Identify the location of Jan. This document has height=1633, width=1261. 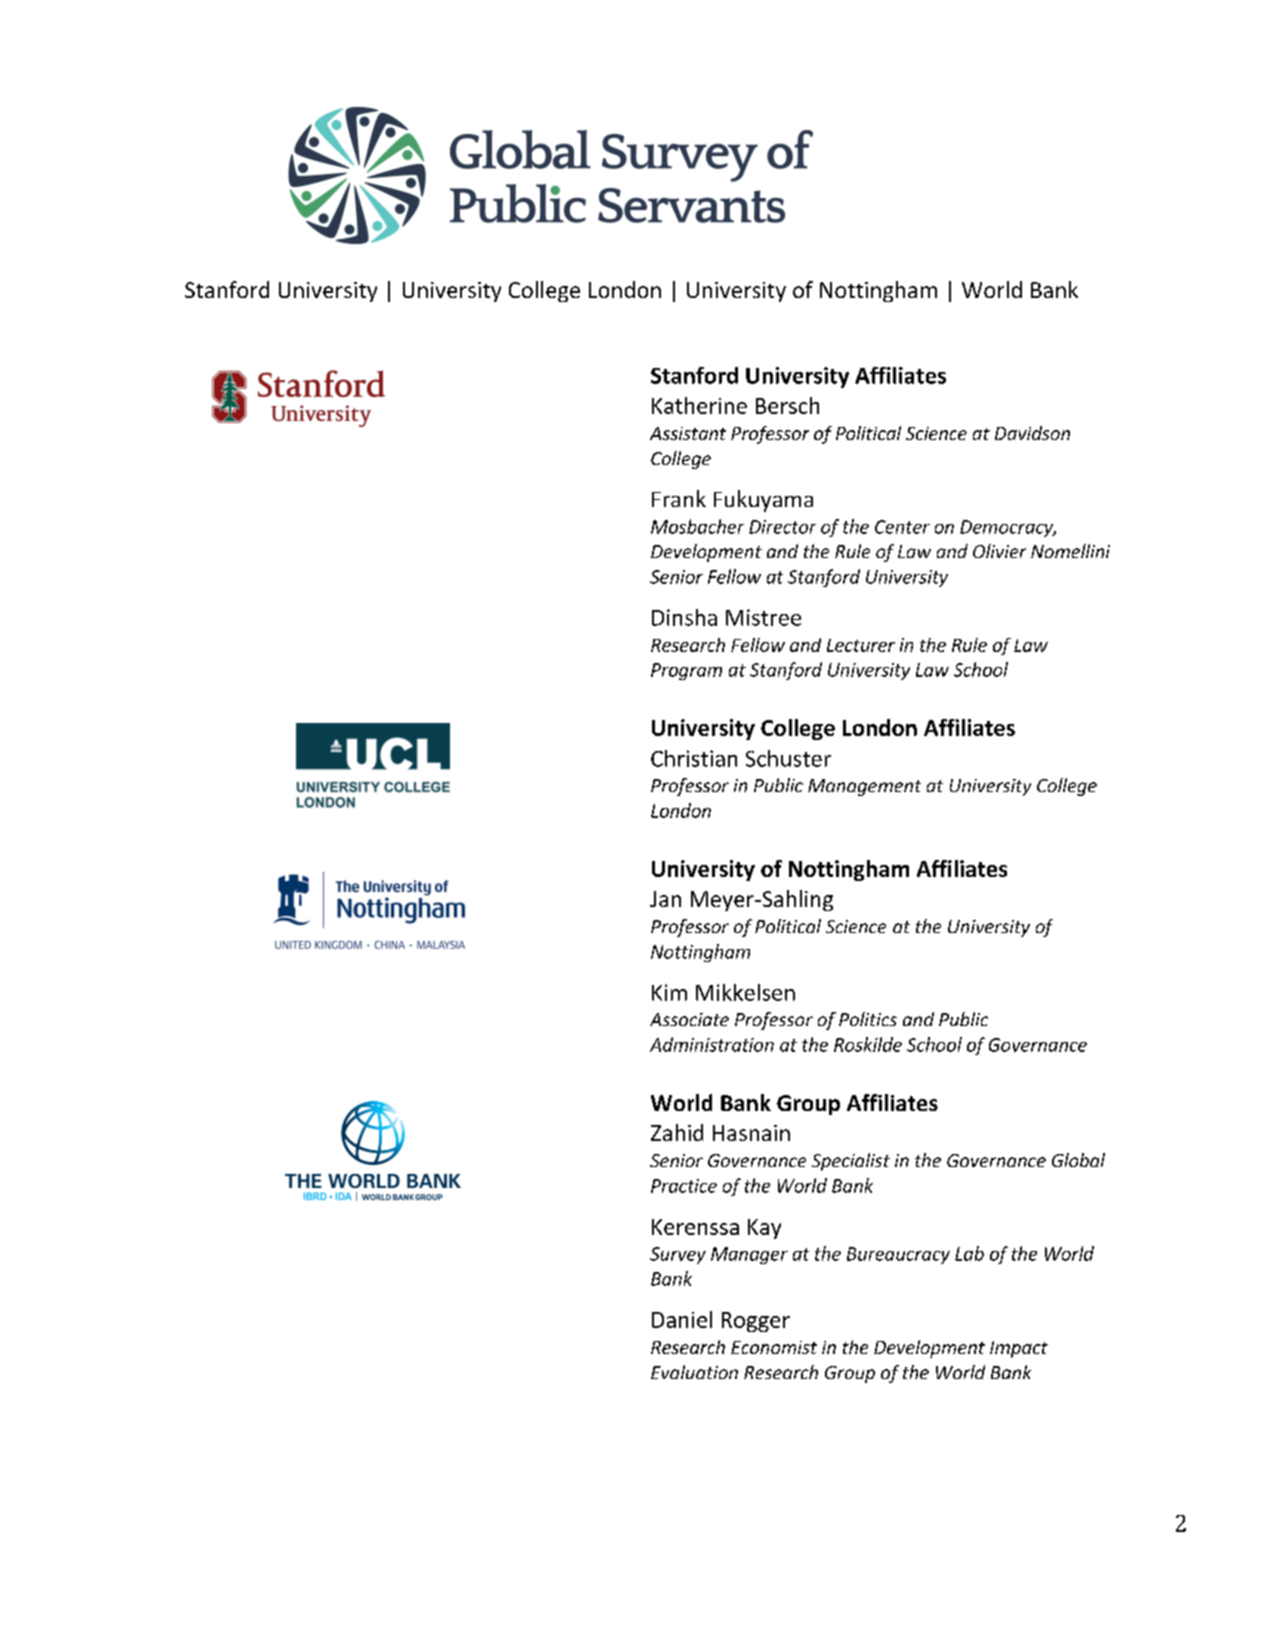
(665, 899).
